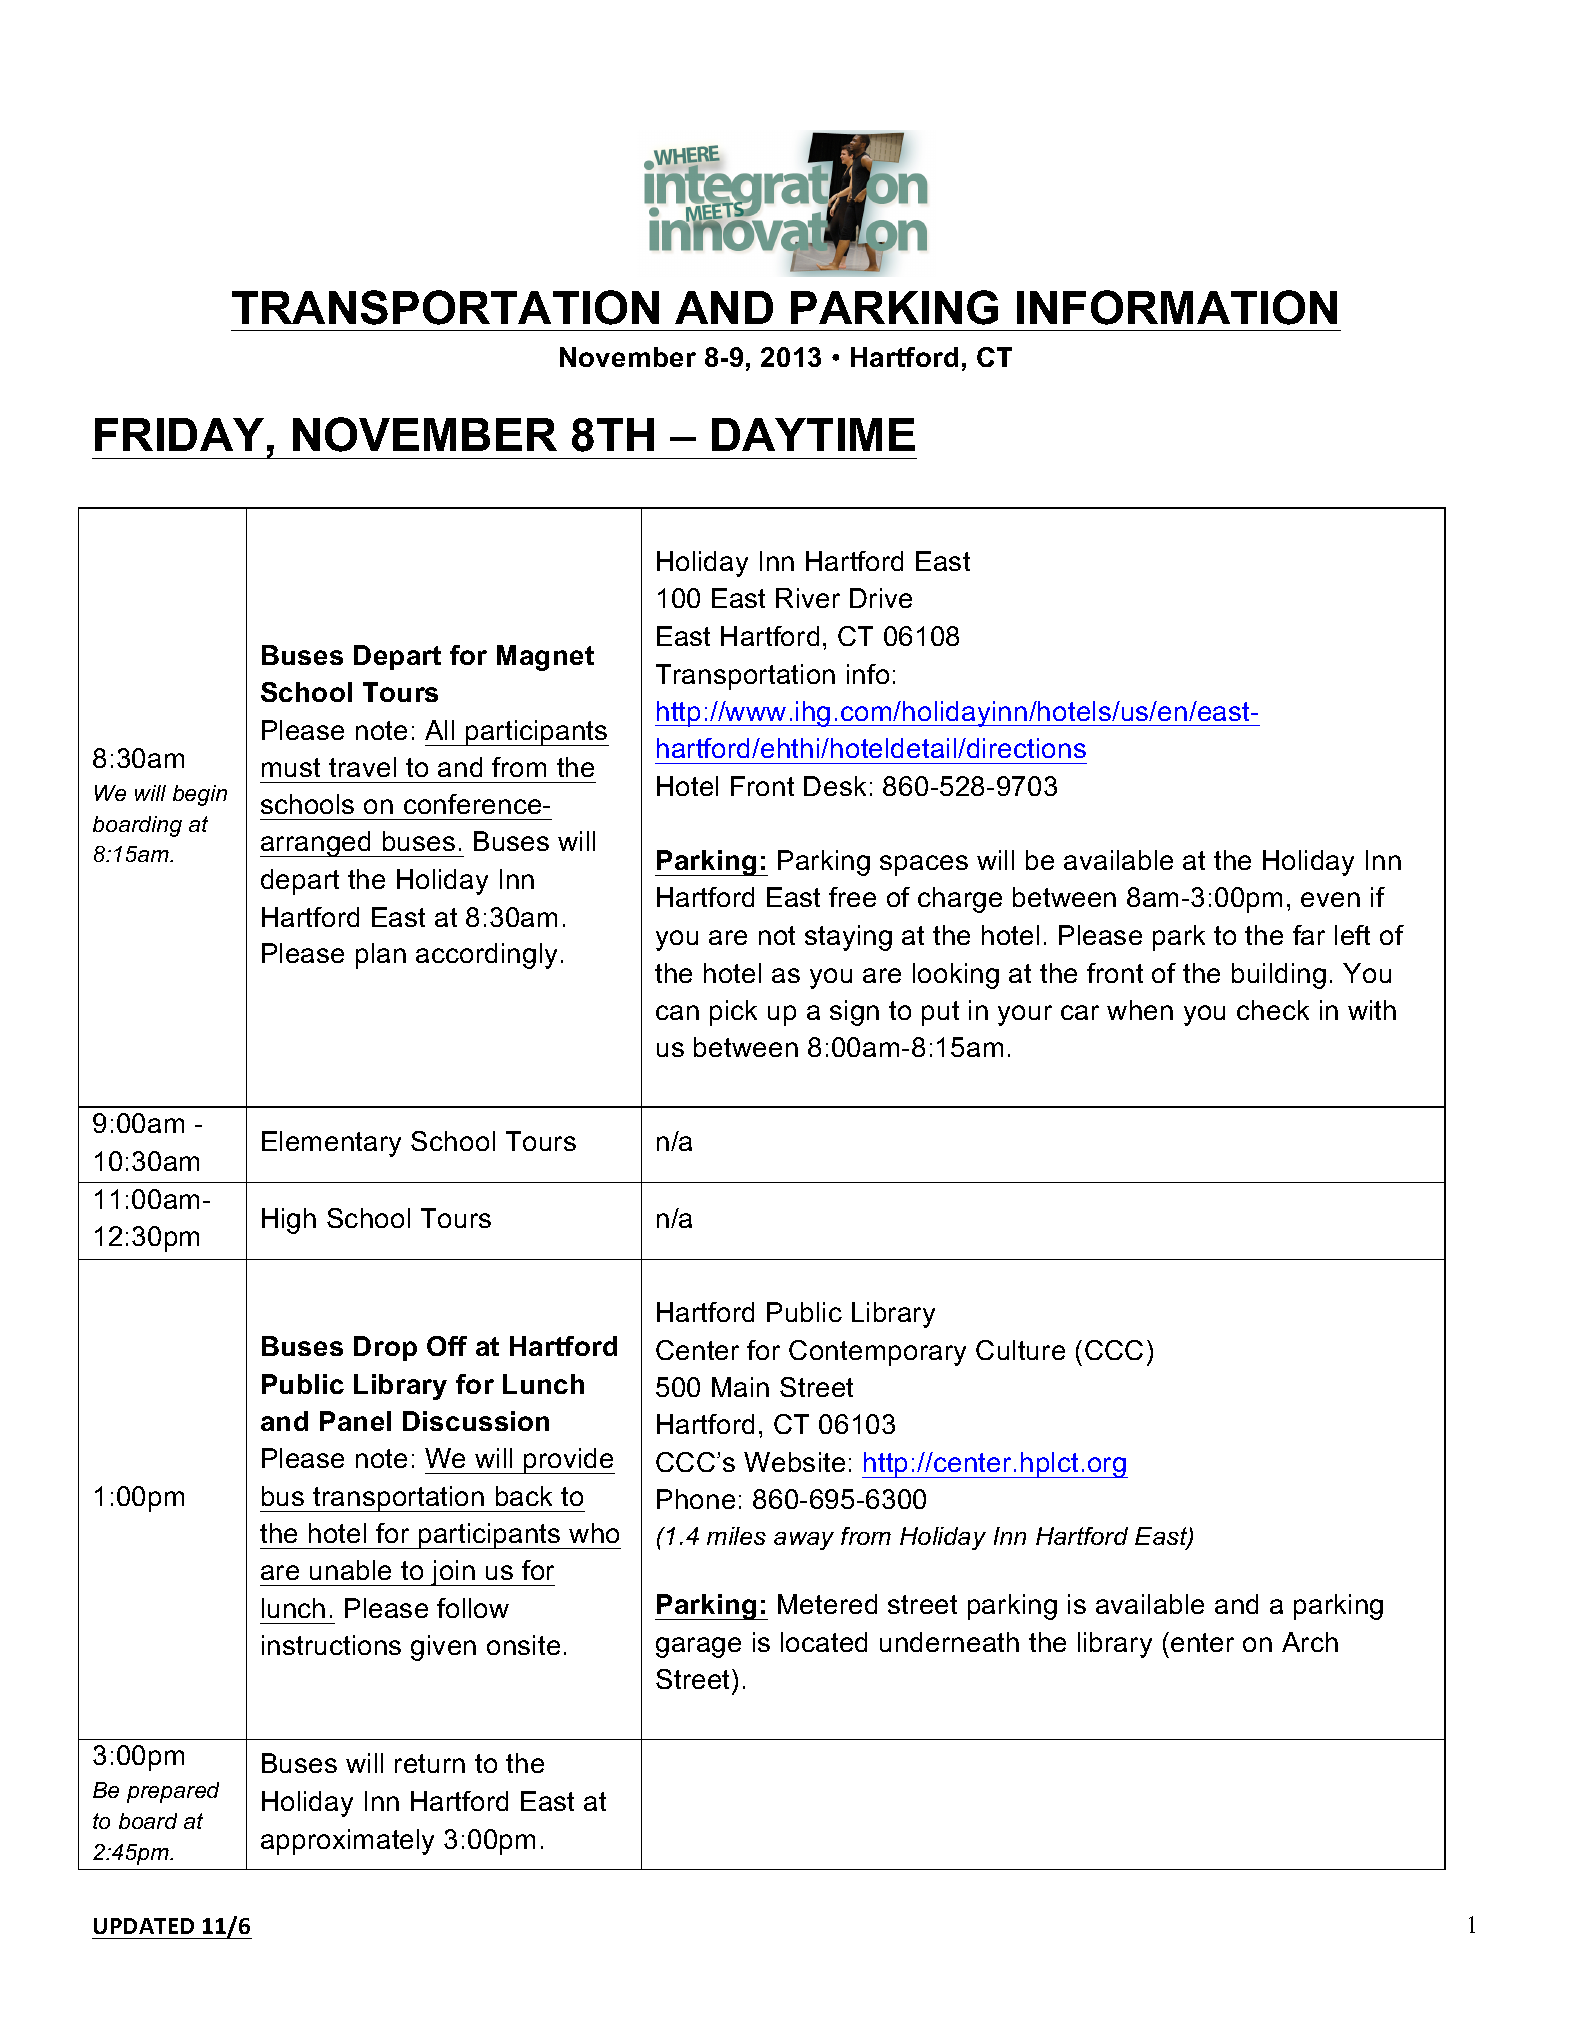  What do you see at coordinates (1330, 899) in the page?
I see `even` at bounding box center [1330, 899].
